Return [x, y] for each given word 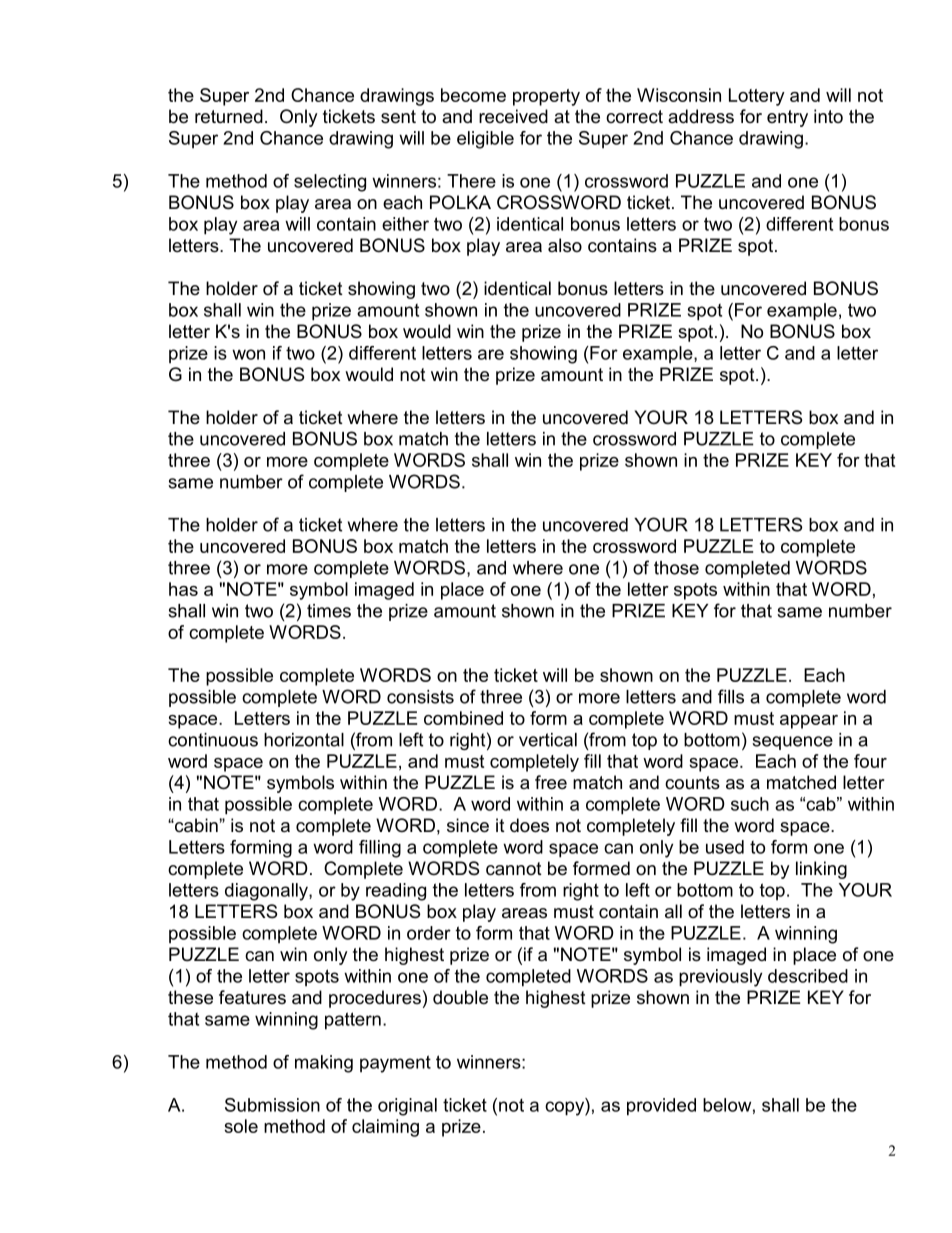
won [248, 354]
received [513, 116]
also [565, 245]
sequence [792, 743]
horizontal [304, 740]
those [676, 568]
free [551, 782]
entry [787, 118]
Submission [272, 1105]
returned [229, 116]
